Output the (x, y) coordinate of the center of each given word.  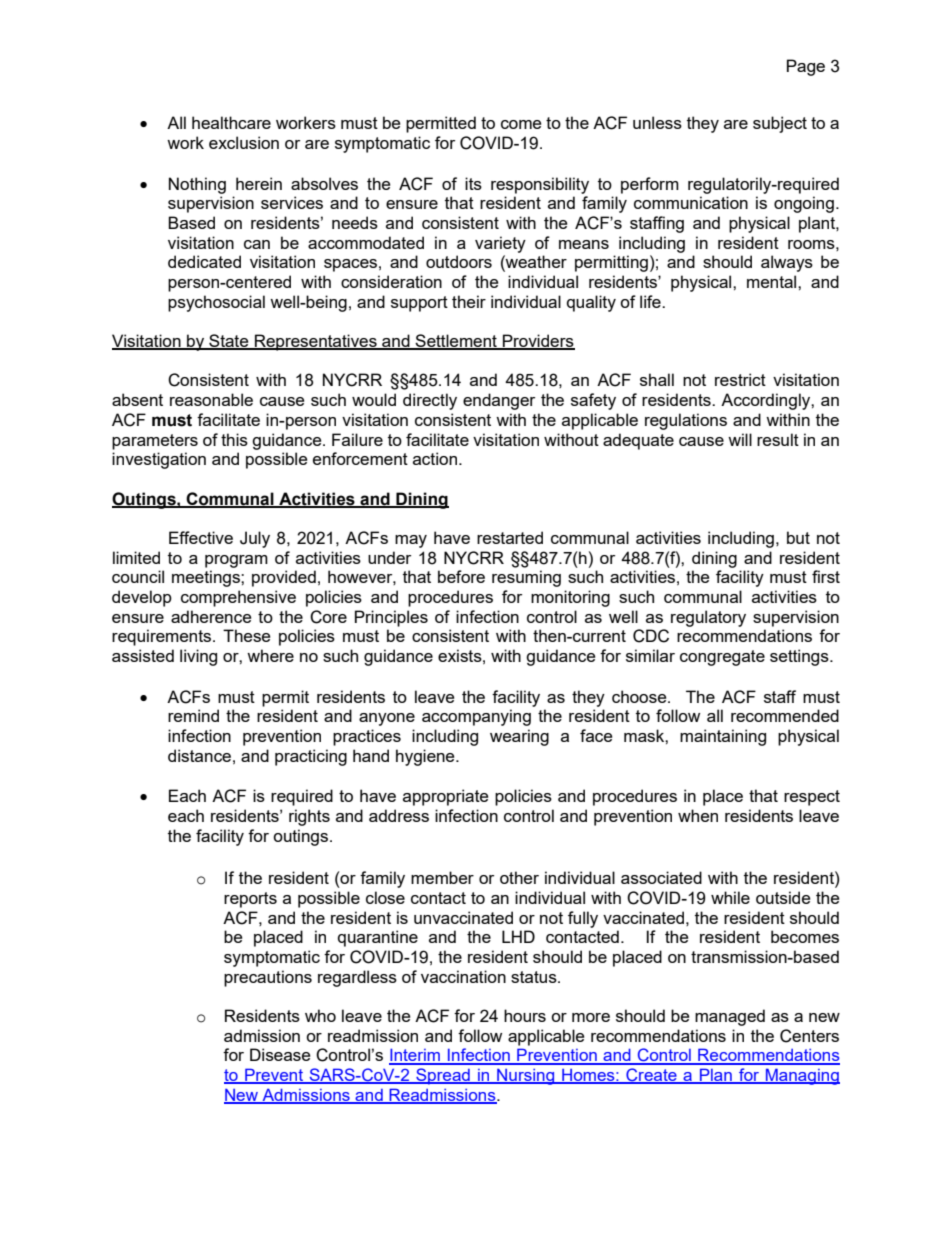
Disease (280, 1054)
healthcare (231, 122)
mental (773, 281)
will (740, 439)
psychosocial (216, 303)
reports (250, 900)
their (469, 301)
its (473, 183)
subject (780, 124)
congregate (722, 658)
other (519, 877)
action (435, 458)
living (198, 657)
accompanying (476, 717)
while (730, 897)
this (234, 439)
